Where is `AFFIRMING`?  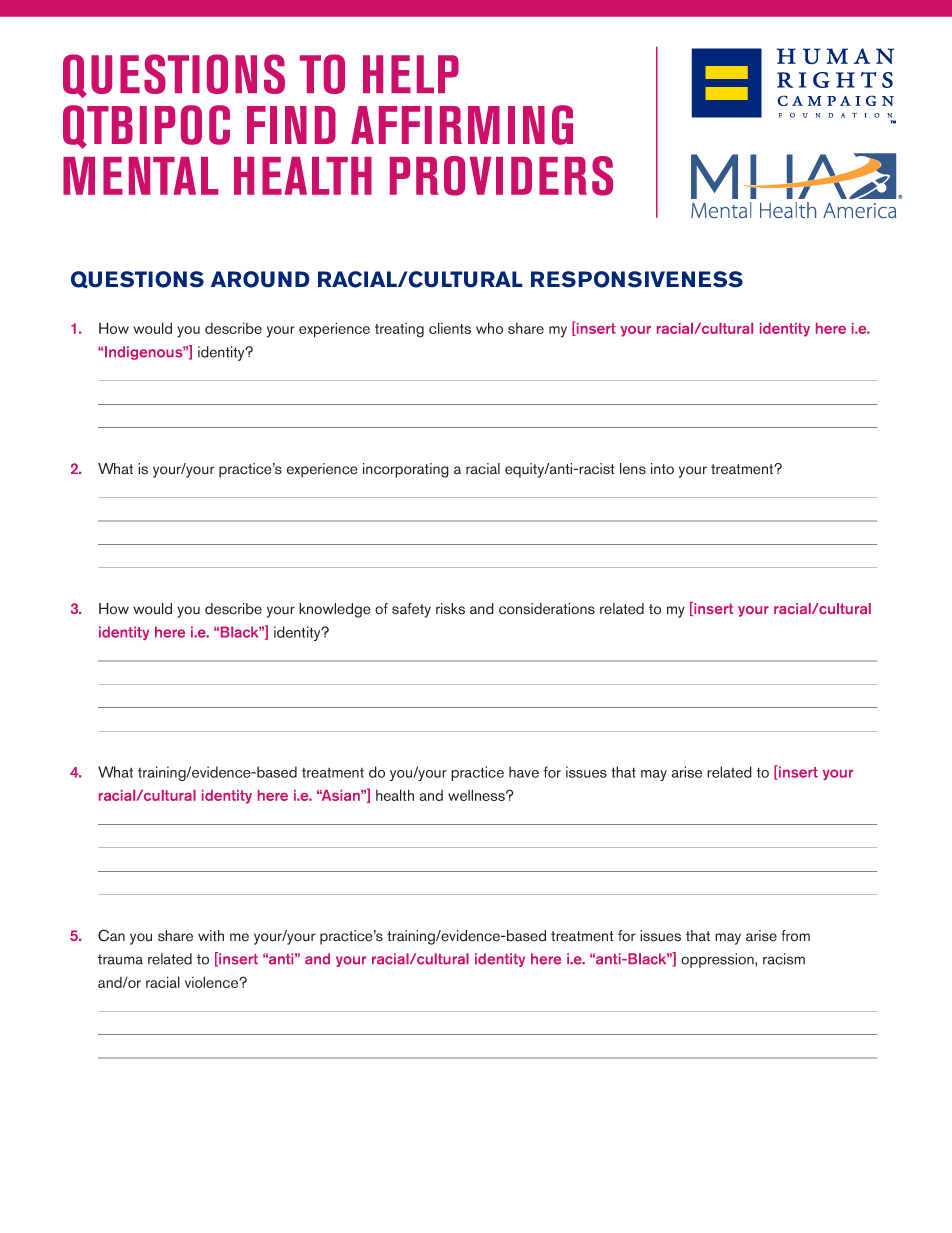
AFFIRMING is located at coordinates (462, 125).
